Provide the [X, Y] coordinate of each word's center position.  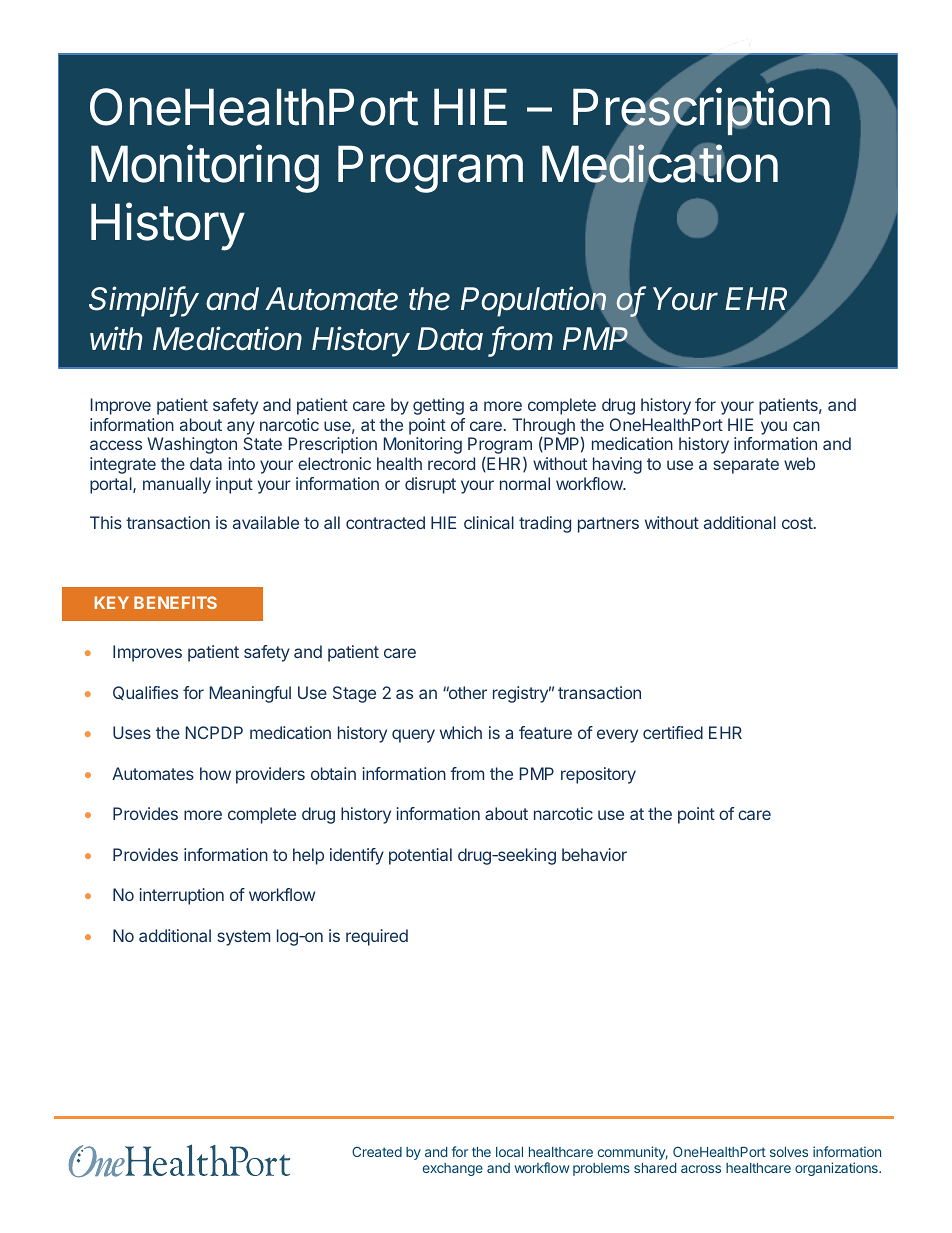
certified [673, 732]
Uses [132, 732]
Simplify [144, 301]
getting [438, 406]
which [461, 732]
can [806, 426]
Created [377, 1151]
